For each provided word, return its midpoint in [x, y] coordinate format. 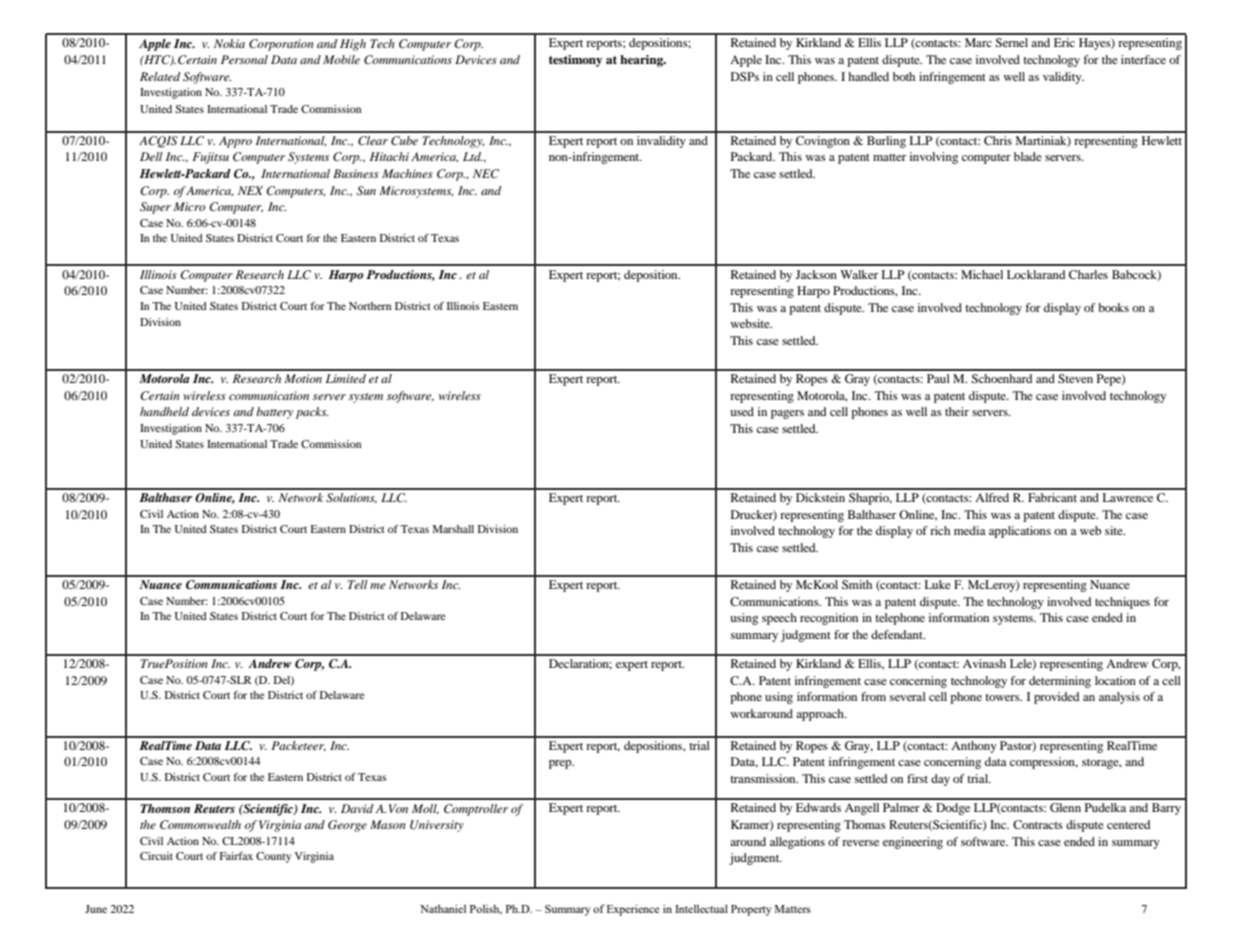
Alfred [992, 497]
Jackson [816, 274]
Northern [370, 306]
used [742, 411]
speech [779, 619]
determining [1060, 682]
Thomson [165, 808]
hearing [642, 61]
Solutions [351, 498]
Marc [978, 42]
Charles [1088, 274]
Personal [244, 59]
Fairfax [236, 856]
